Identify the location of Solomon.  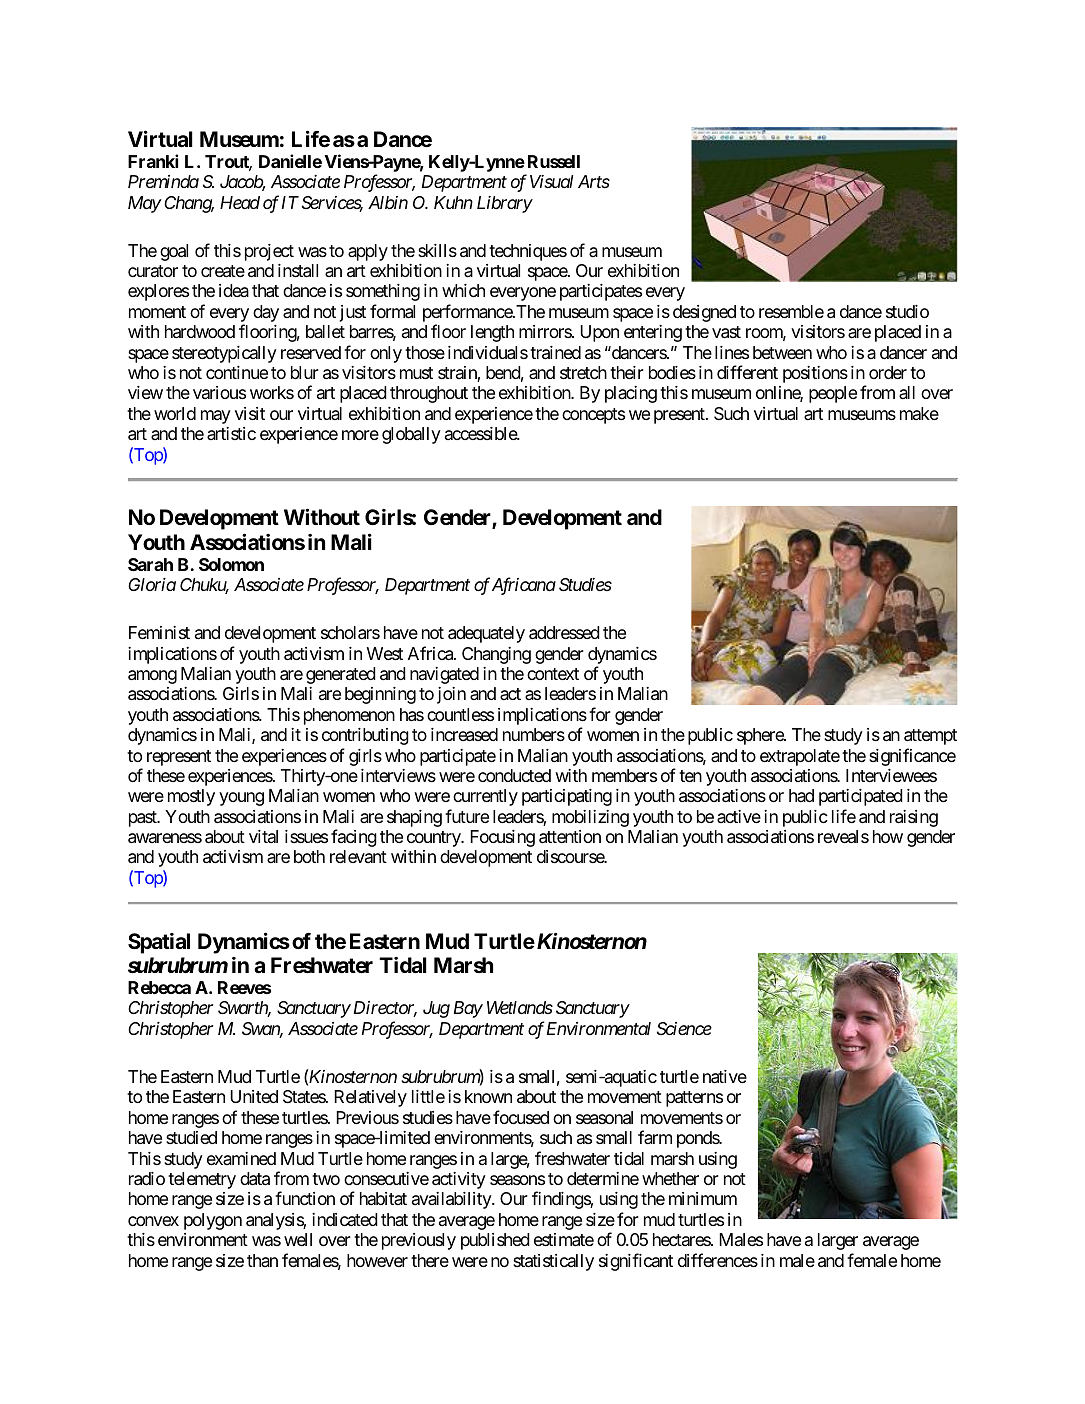
(231, 564).
